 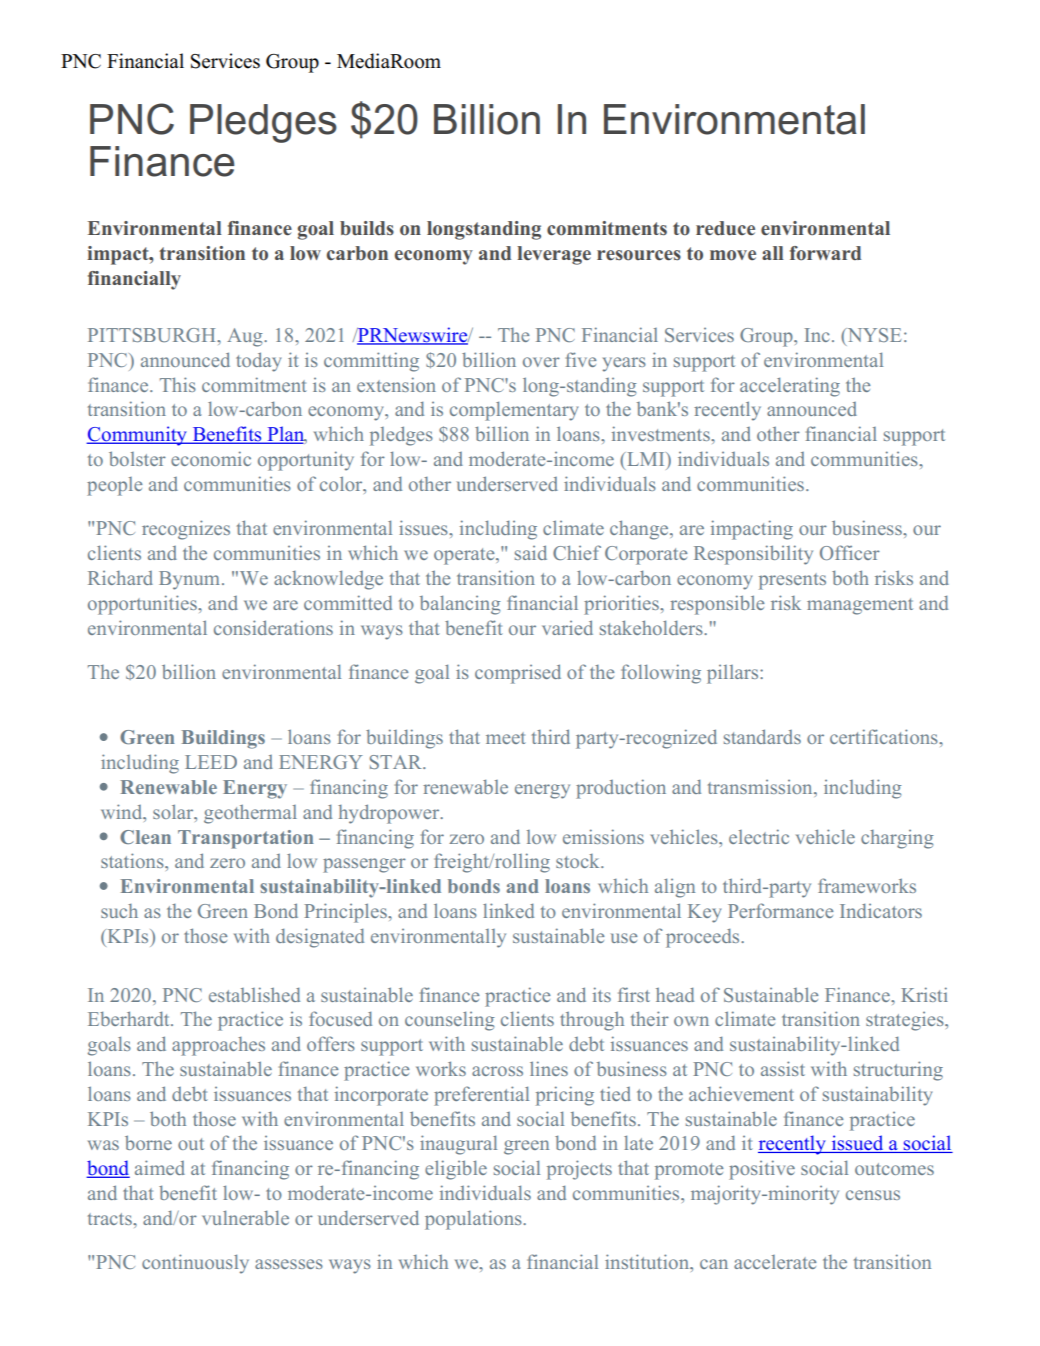 What do you see at coordinates (153, 335) in the screenshot?
I see `PITTSBURGH` at bounding box center [153, 335].
